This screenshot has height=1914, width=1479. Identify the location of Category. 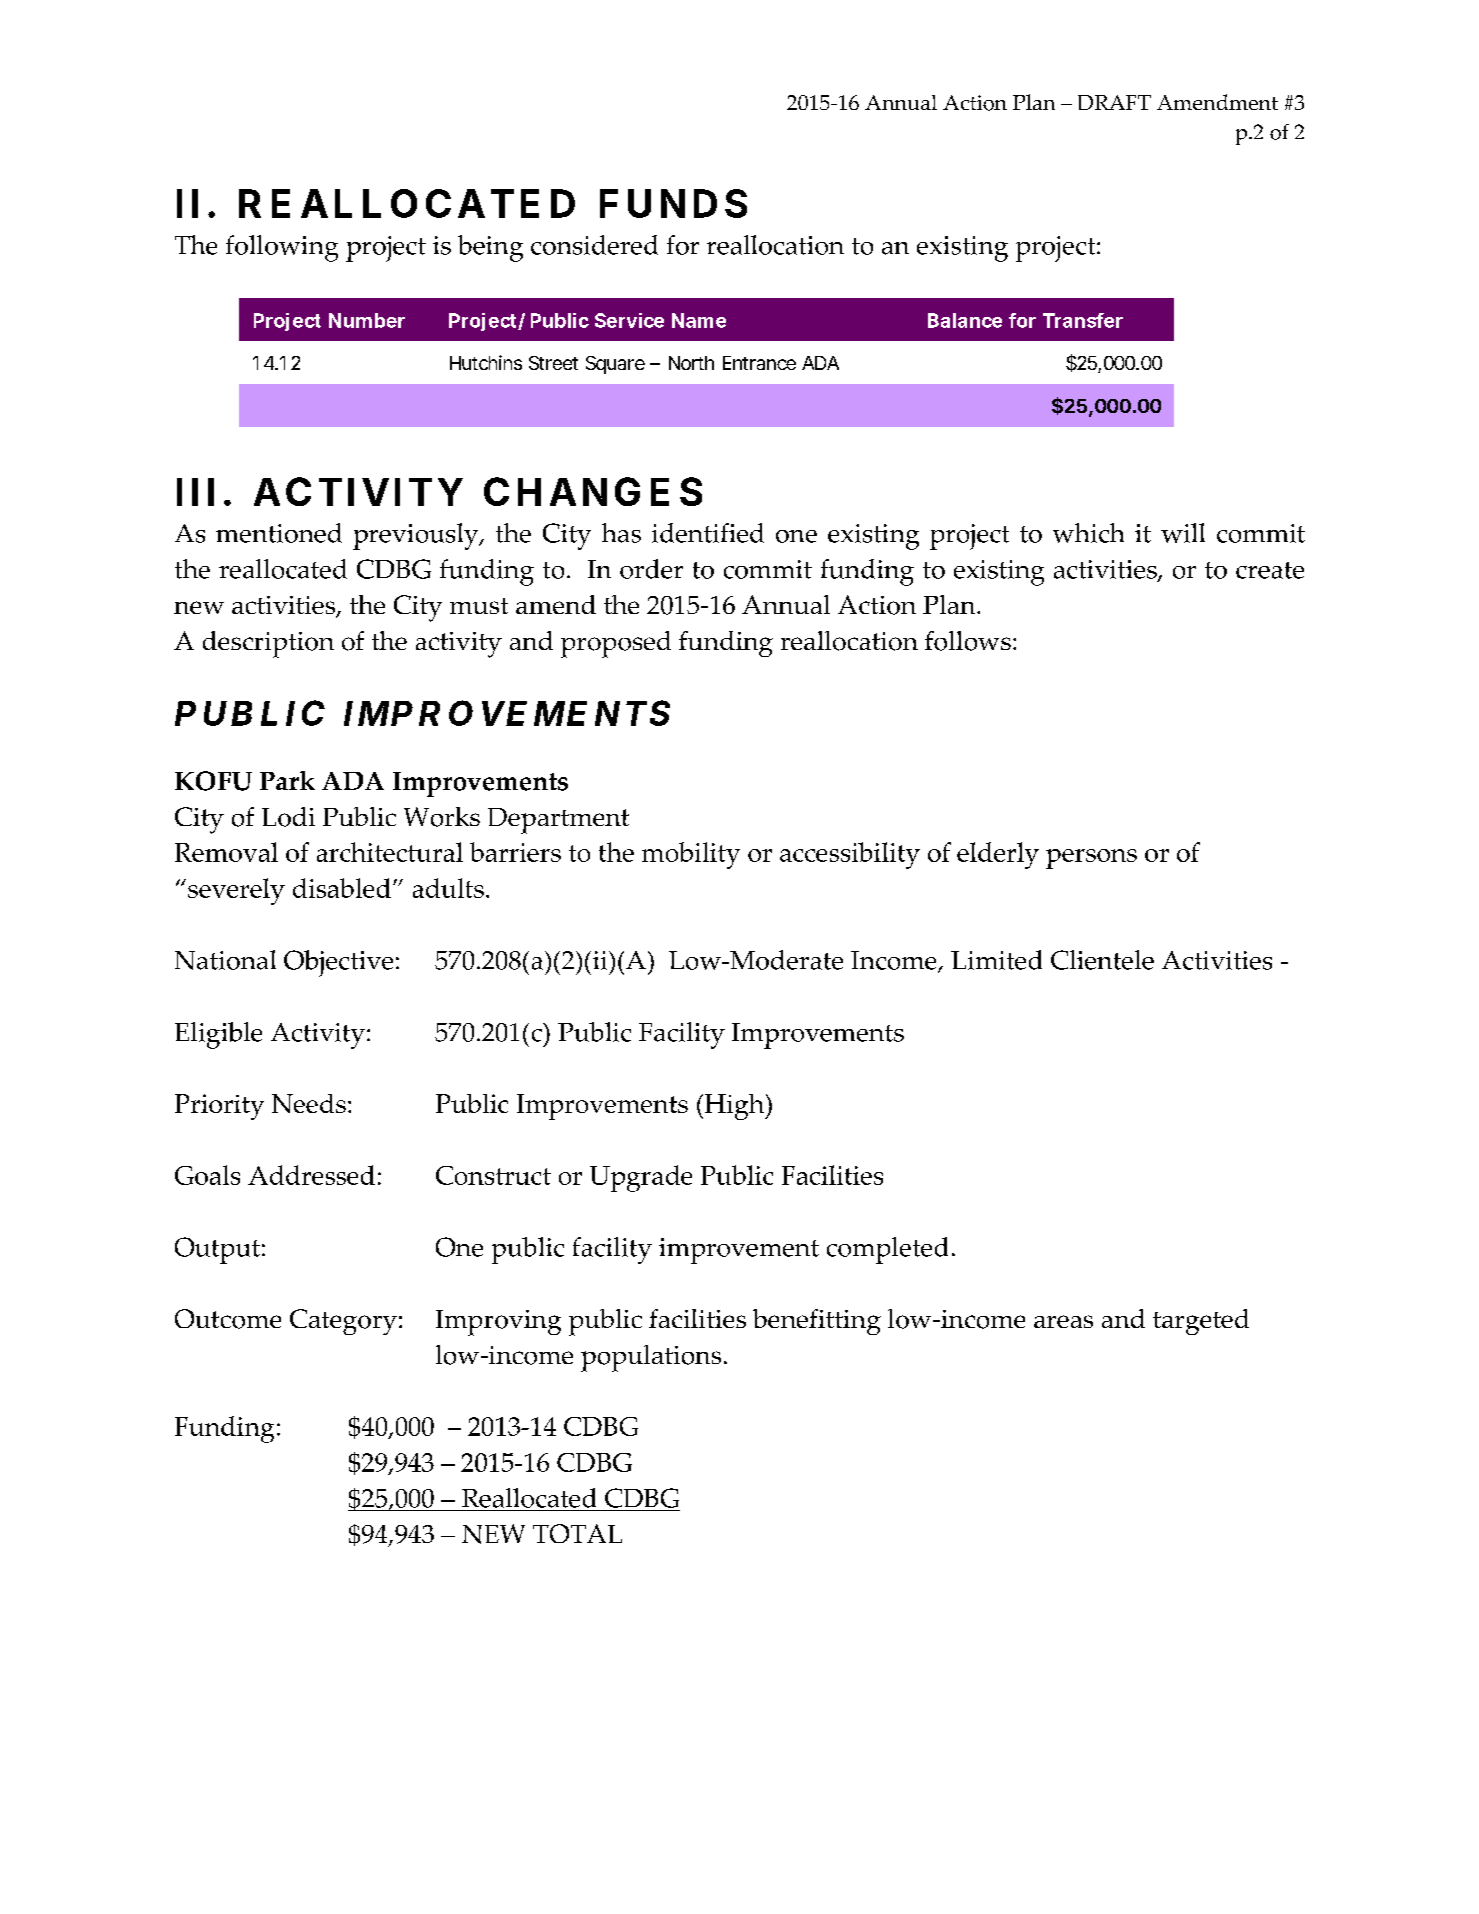
(343, 1322).
